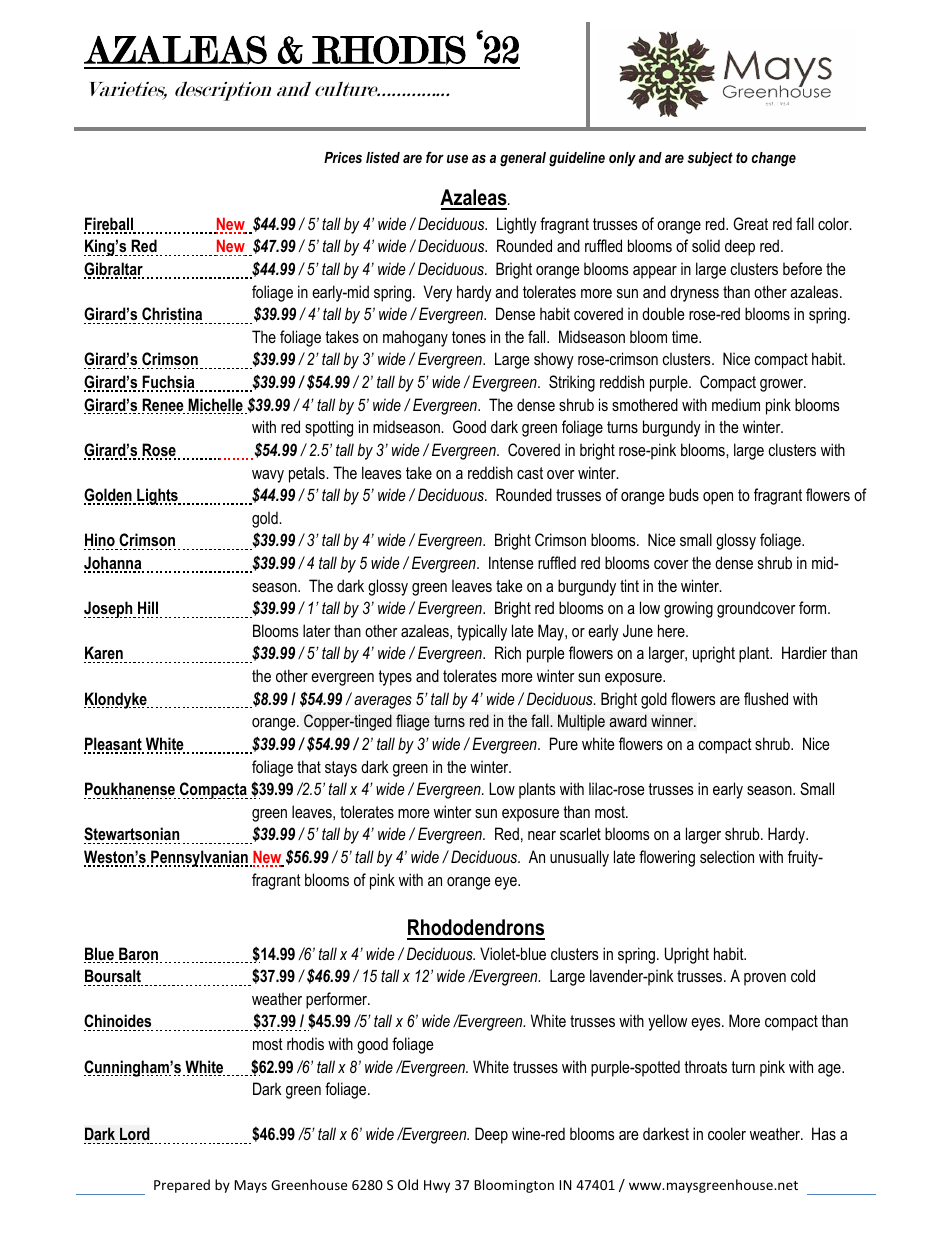 This screenshot has width=952, height=1233. I want to click on Lights, so click(157, 496).
